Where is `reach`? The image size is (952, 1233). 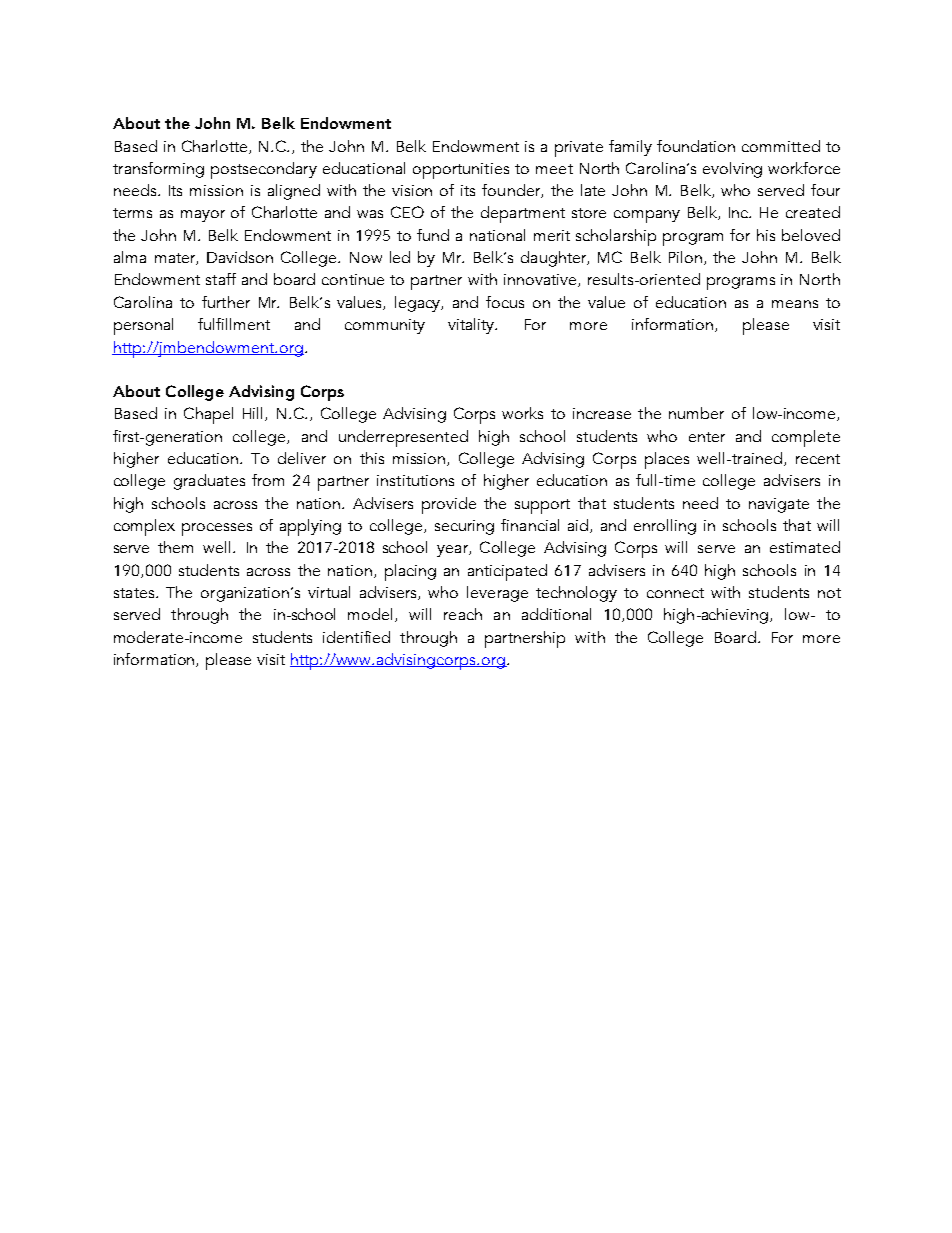
reach is located at coordinates (463, 614).
